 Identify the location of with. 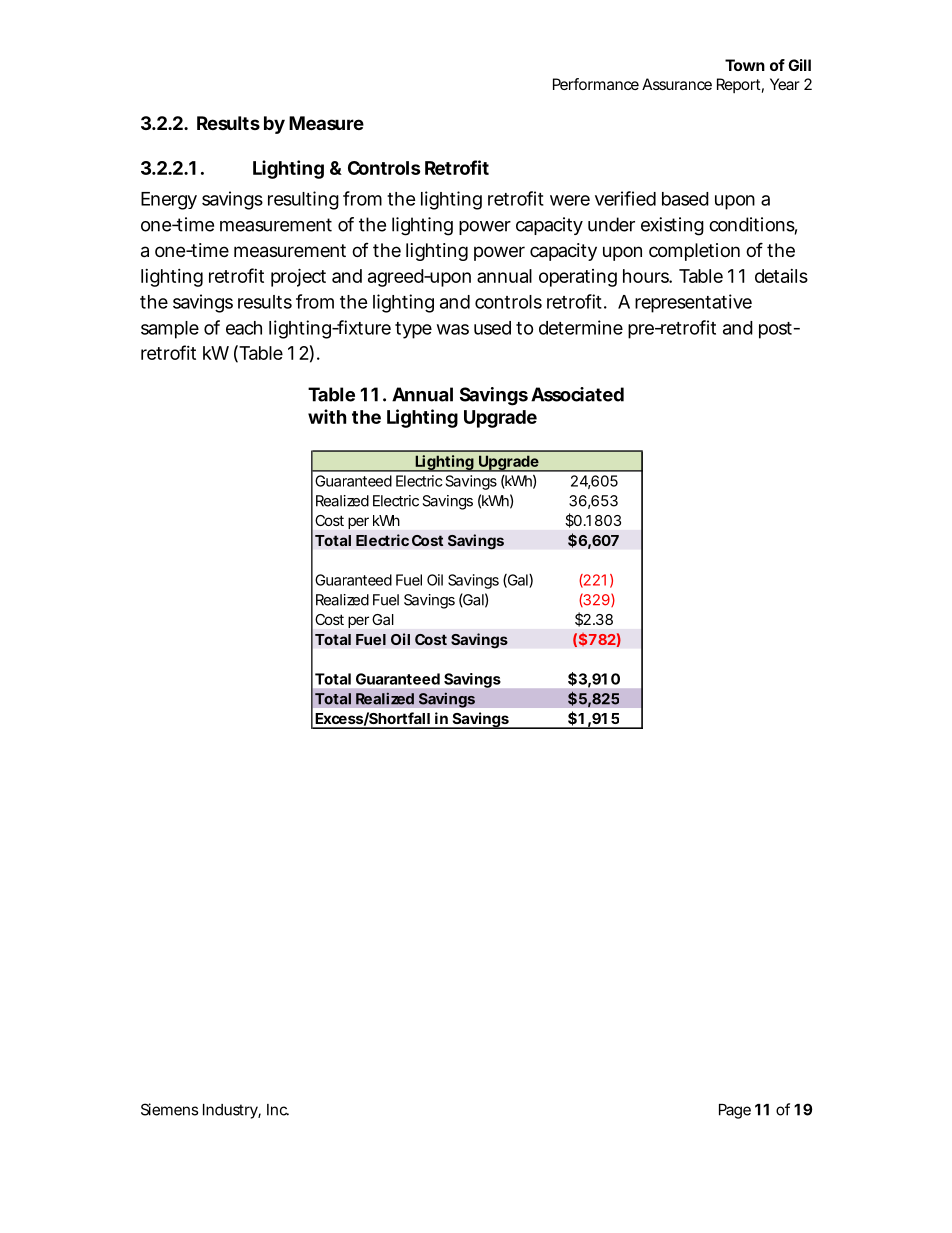
(327, 416).
